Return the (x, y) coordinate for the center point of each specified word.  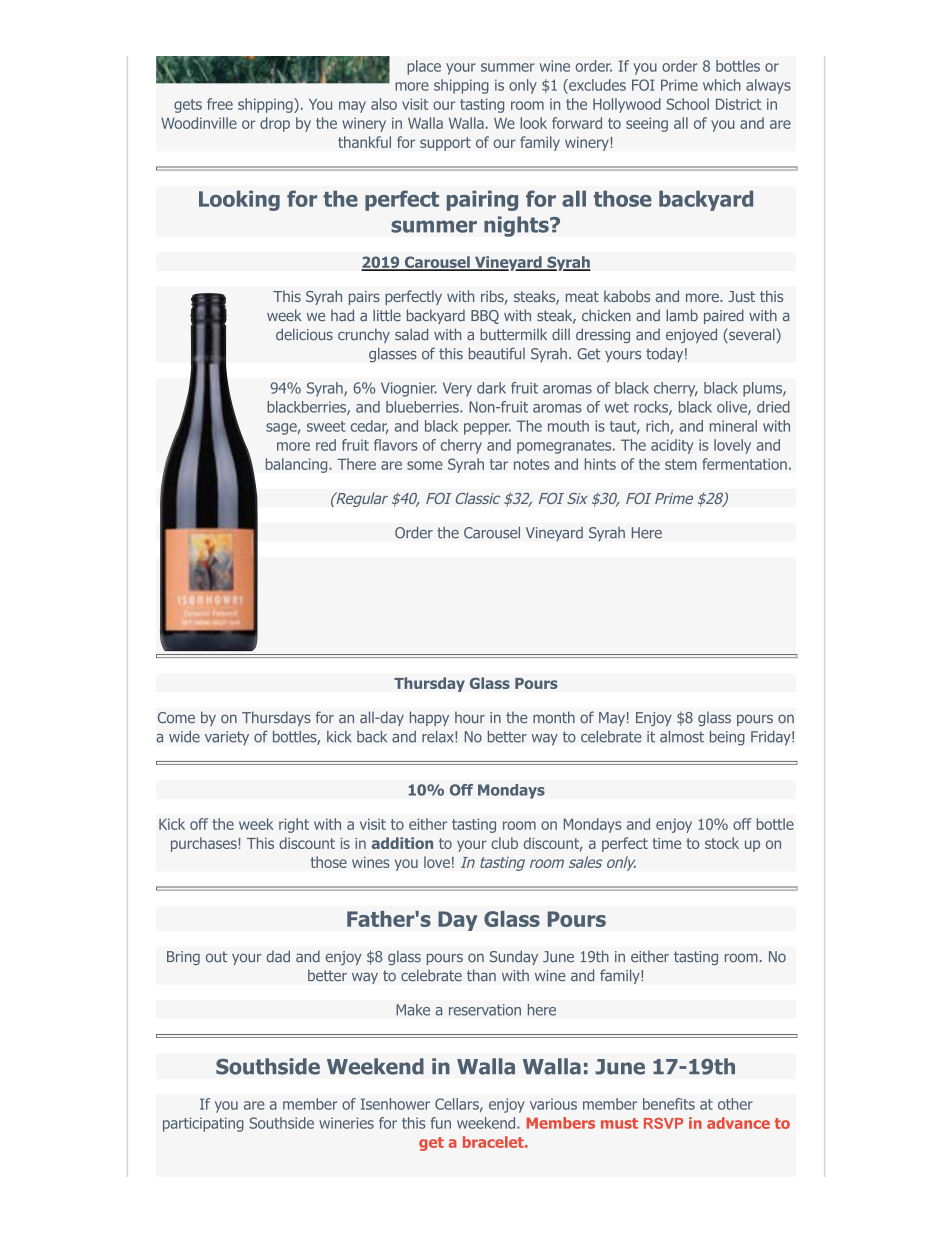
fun (441, 1123)
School (688, 104)
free (220, 104)
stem (681, 464)
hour (470, 718)
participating (203, 1124)
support (445, 144)
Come (176, 718)
